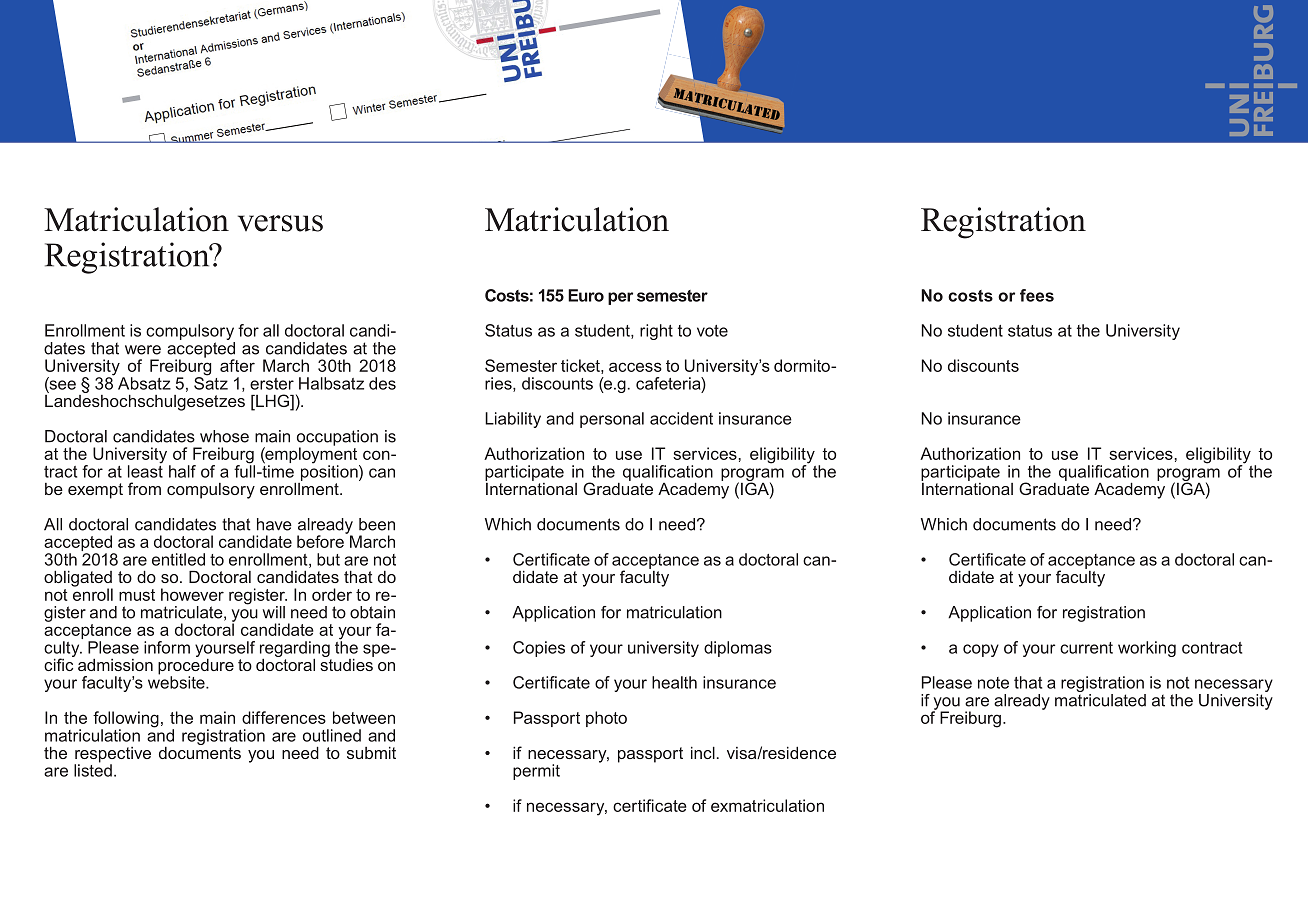  What do you see at coordinates (712, 331) in the screenshot?
I see `vote` at bounding box center [712, 331].
